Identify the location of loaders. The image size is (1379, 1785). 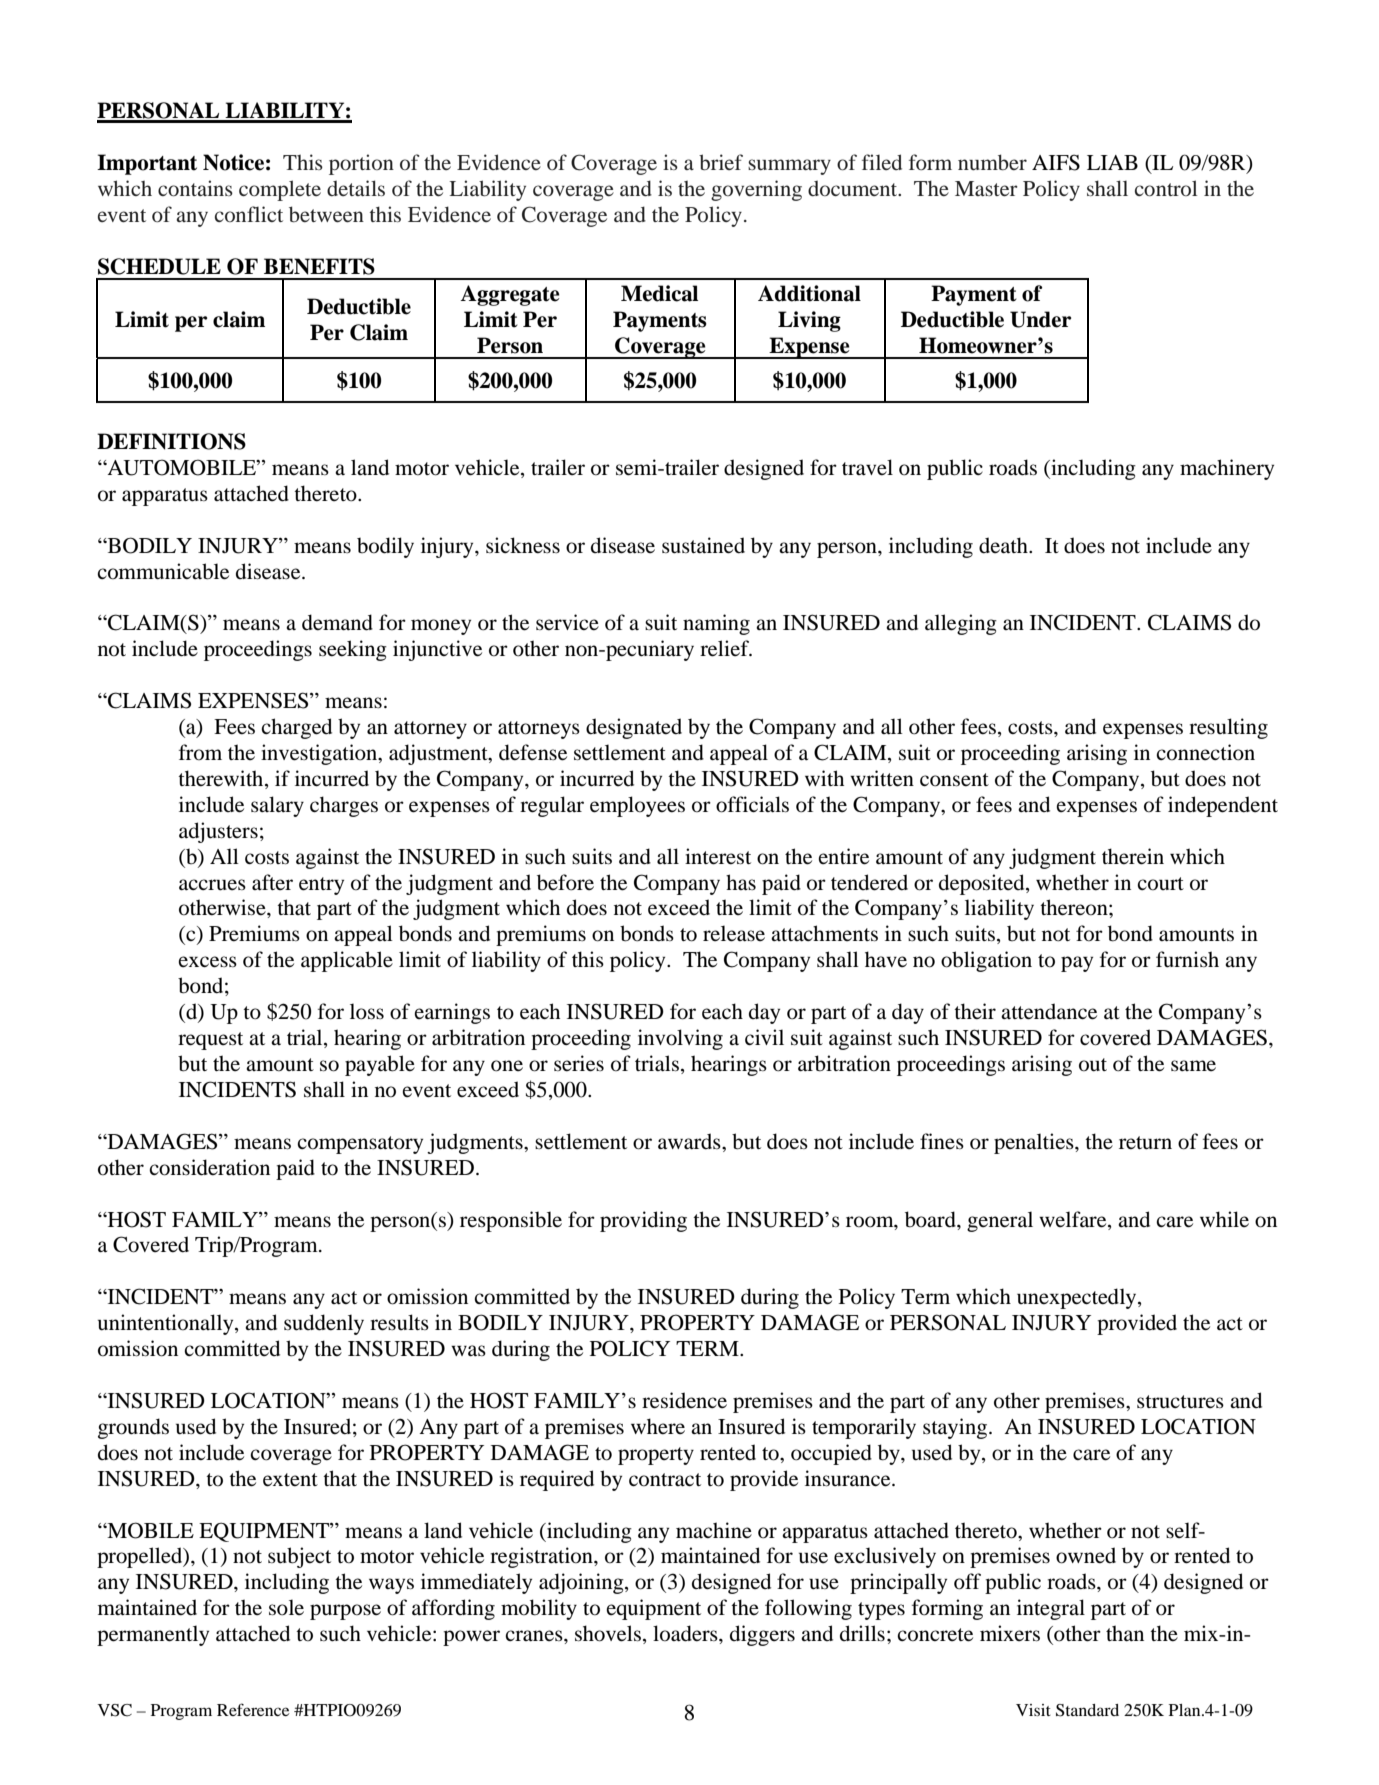
(686, 1633).
